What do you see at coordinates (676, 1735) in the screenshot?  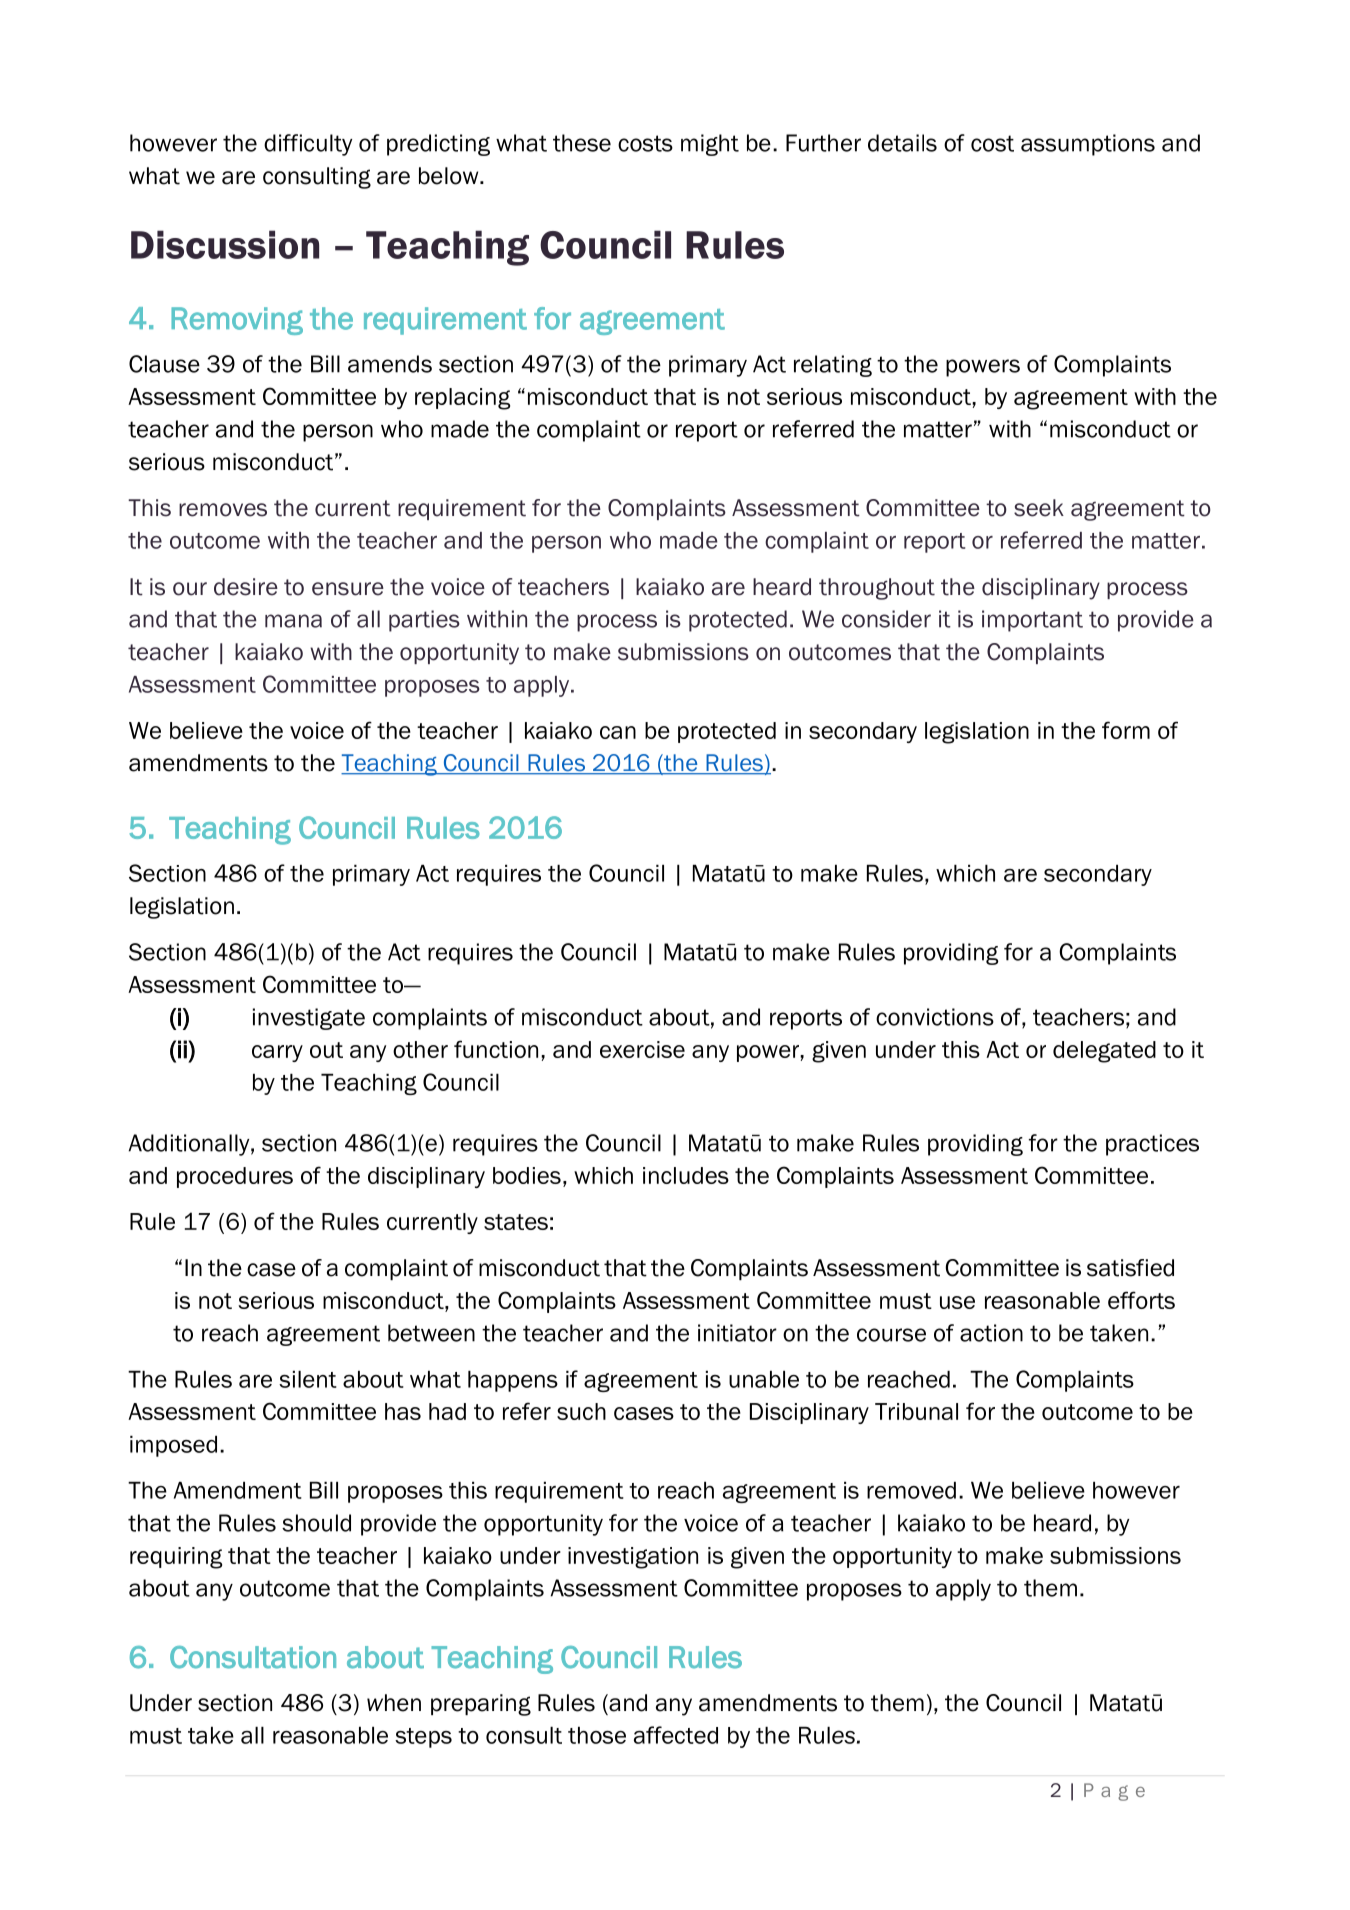 I see `affected` at bounding box center [676, 1735].
